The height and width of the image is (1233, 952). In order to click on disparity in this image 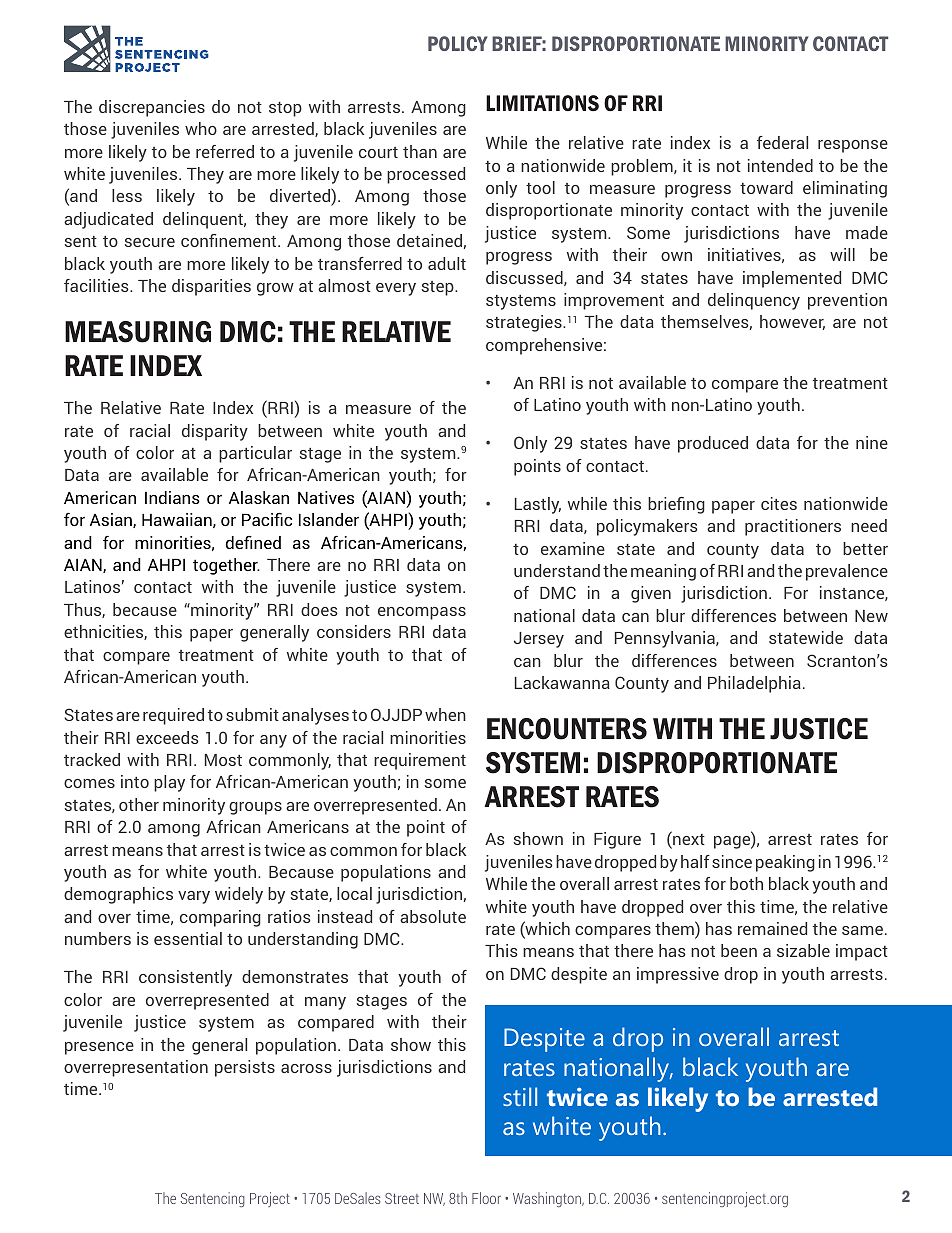, I will do `click(215, 432)`.
